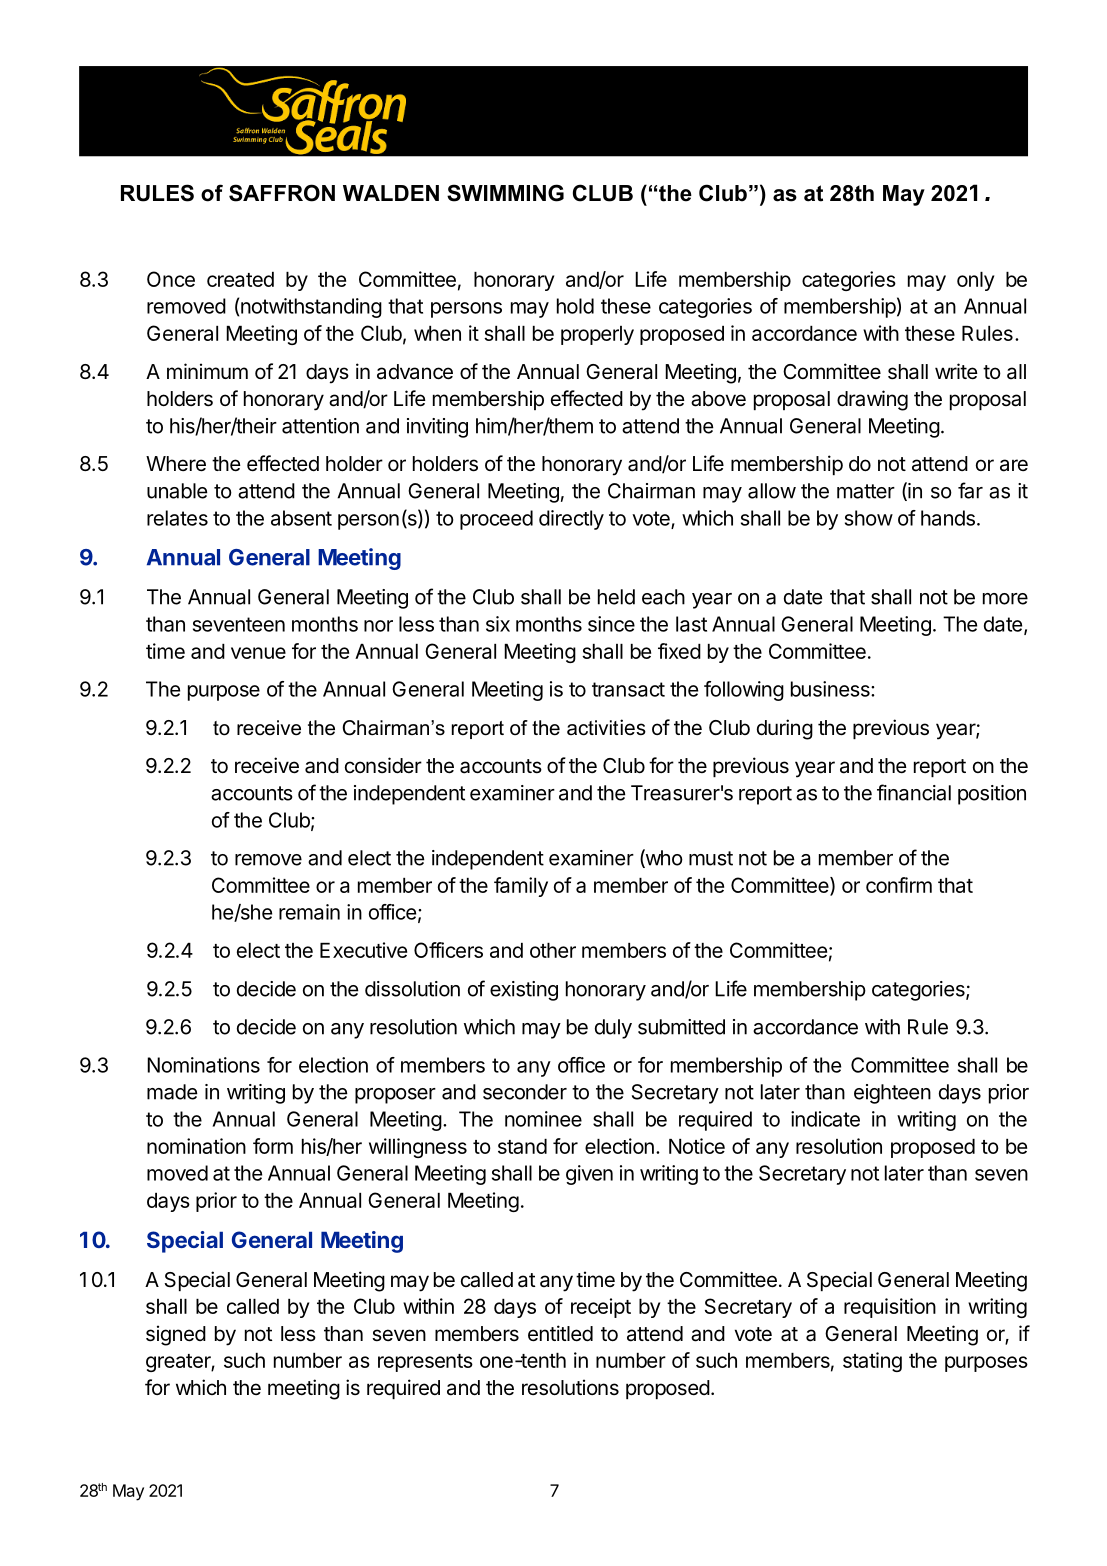 The width and height of the screenshot is (1107, 1566). I want to click on SWIMMING, so click(505, 193).
